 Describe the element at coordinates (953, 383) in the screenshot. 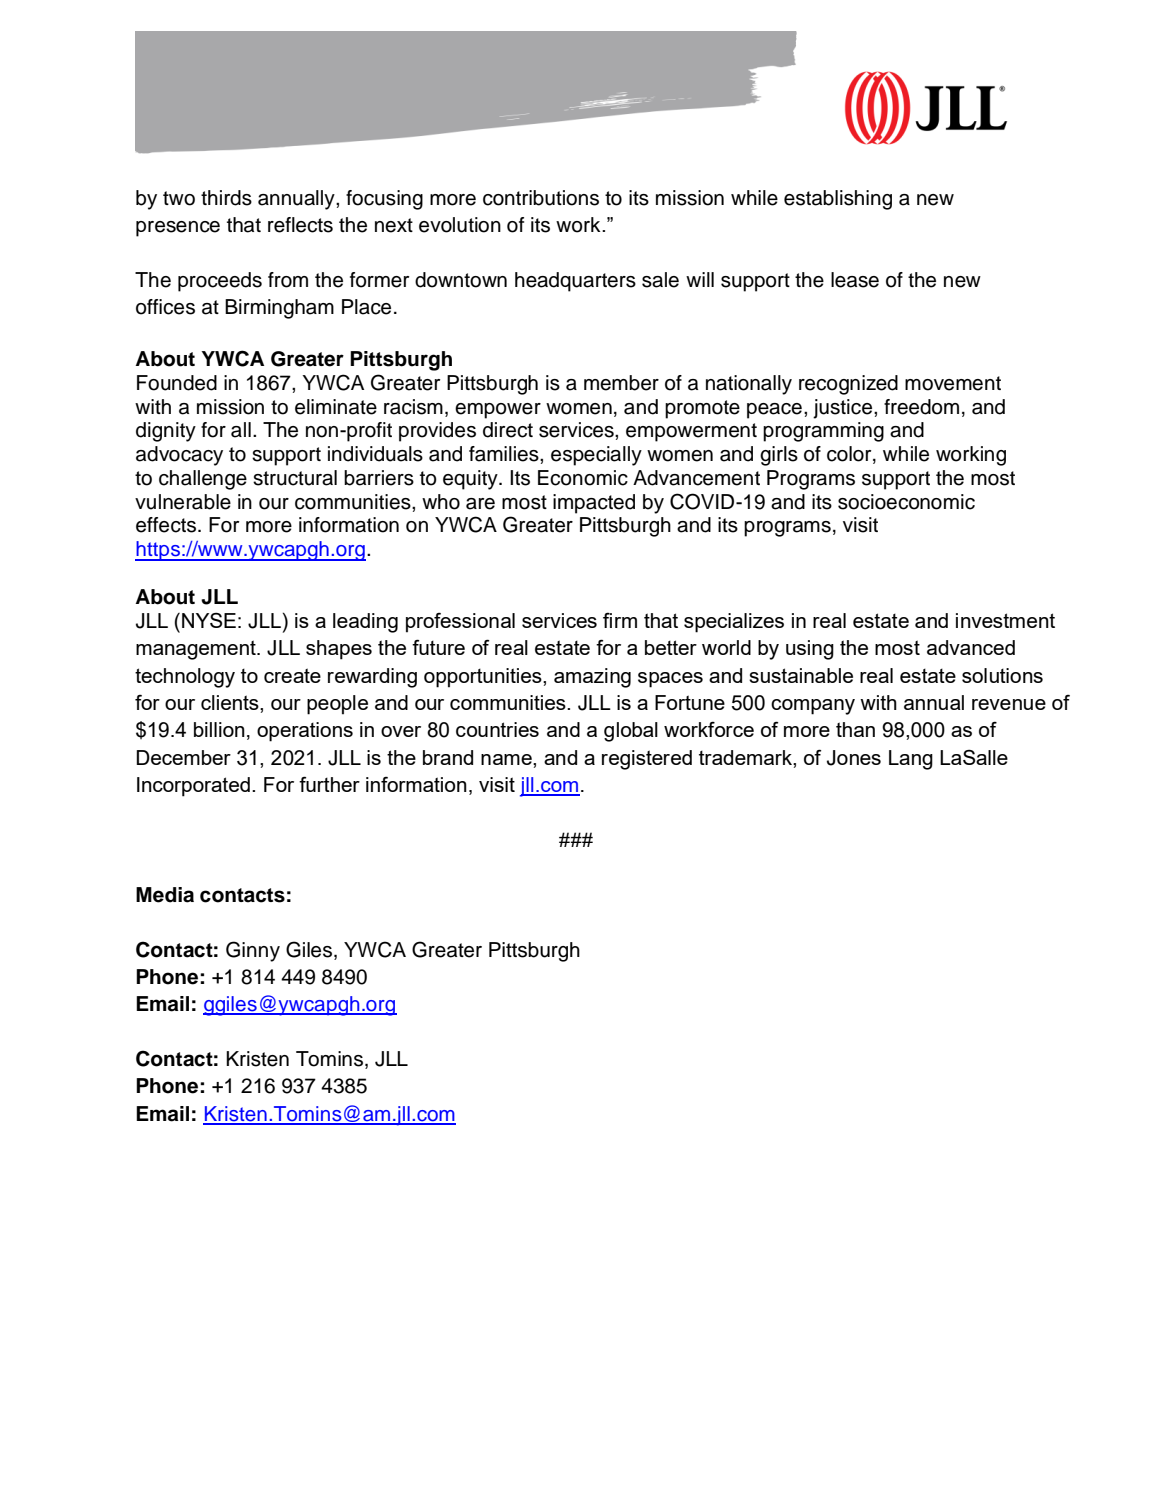

I see `movement` at that location.
